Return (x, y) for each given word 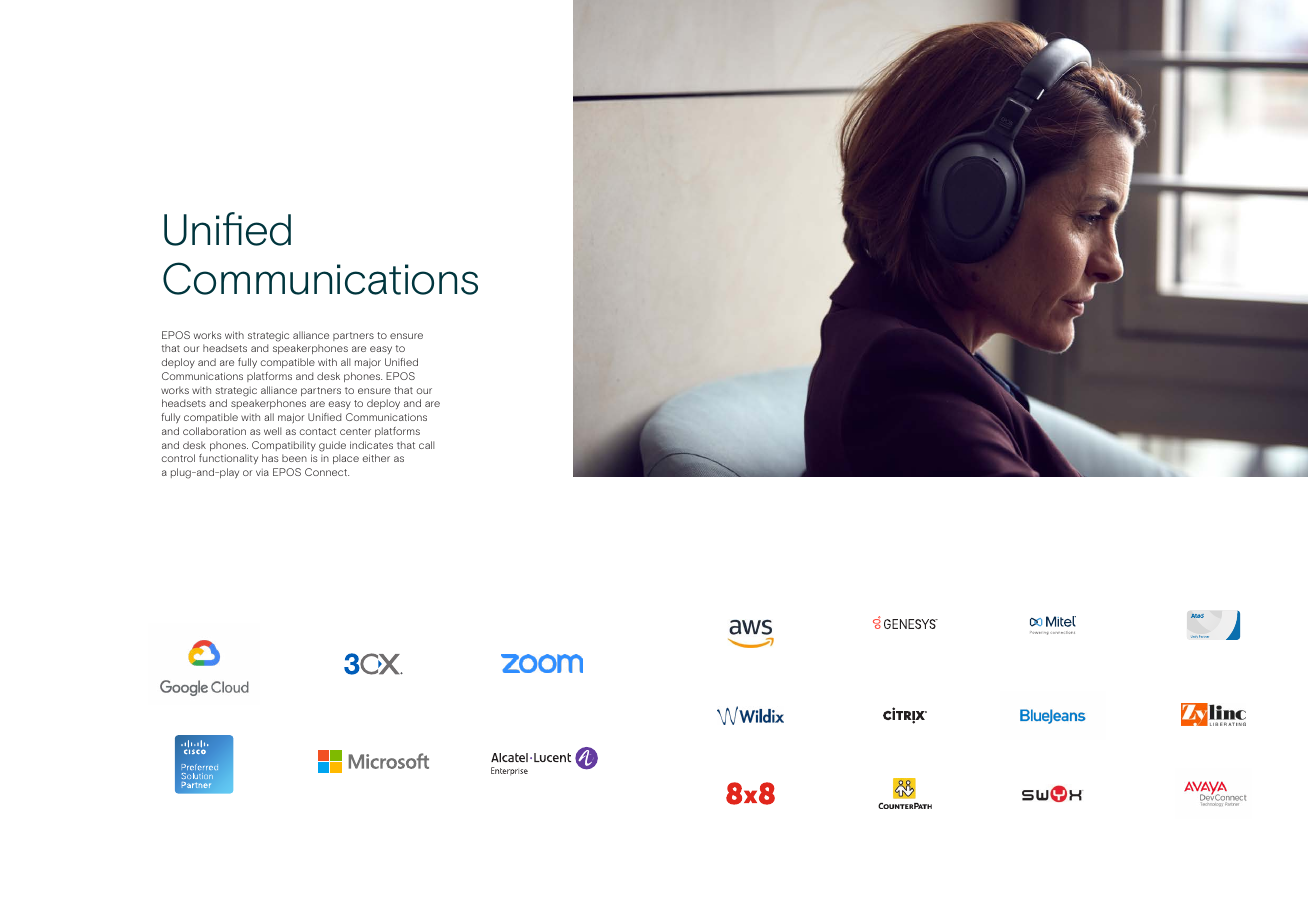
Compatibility (284, 446)
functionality (228, 459)
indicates (371, 445)
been (294, 458)
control (178, 458)
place (346, 459)
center (355, 431)
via (262, 472)
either (376, 458)
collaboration (214, 431)
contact (317, 431)
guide (332, 446)
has (270, 458)
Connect (327, 472)
